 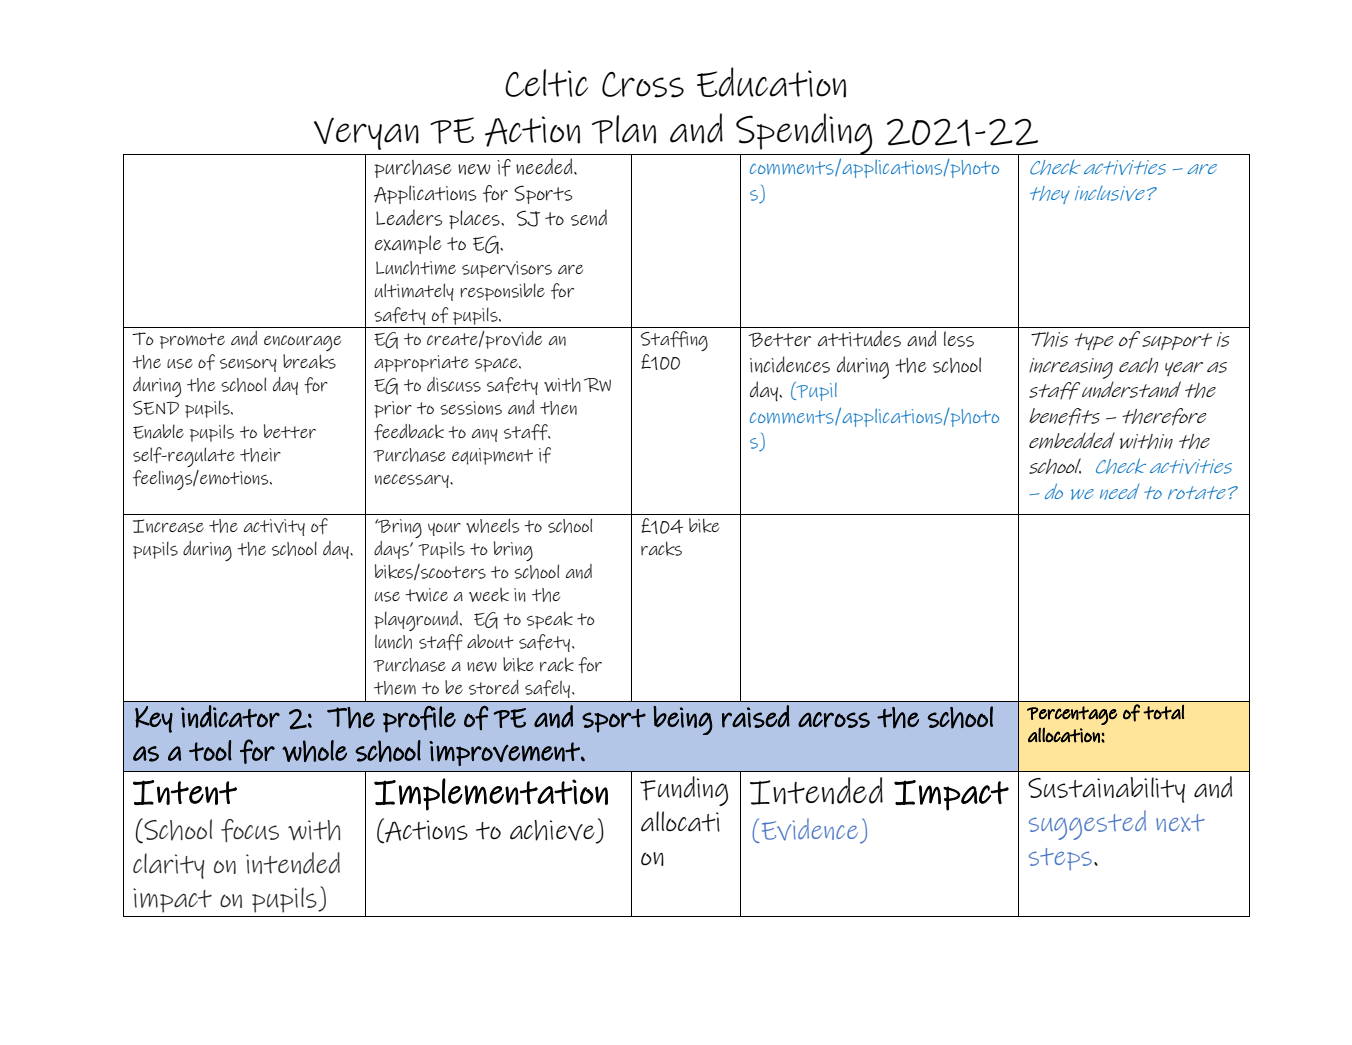 I want to click on achieve, so click(x=553, y=831).
